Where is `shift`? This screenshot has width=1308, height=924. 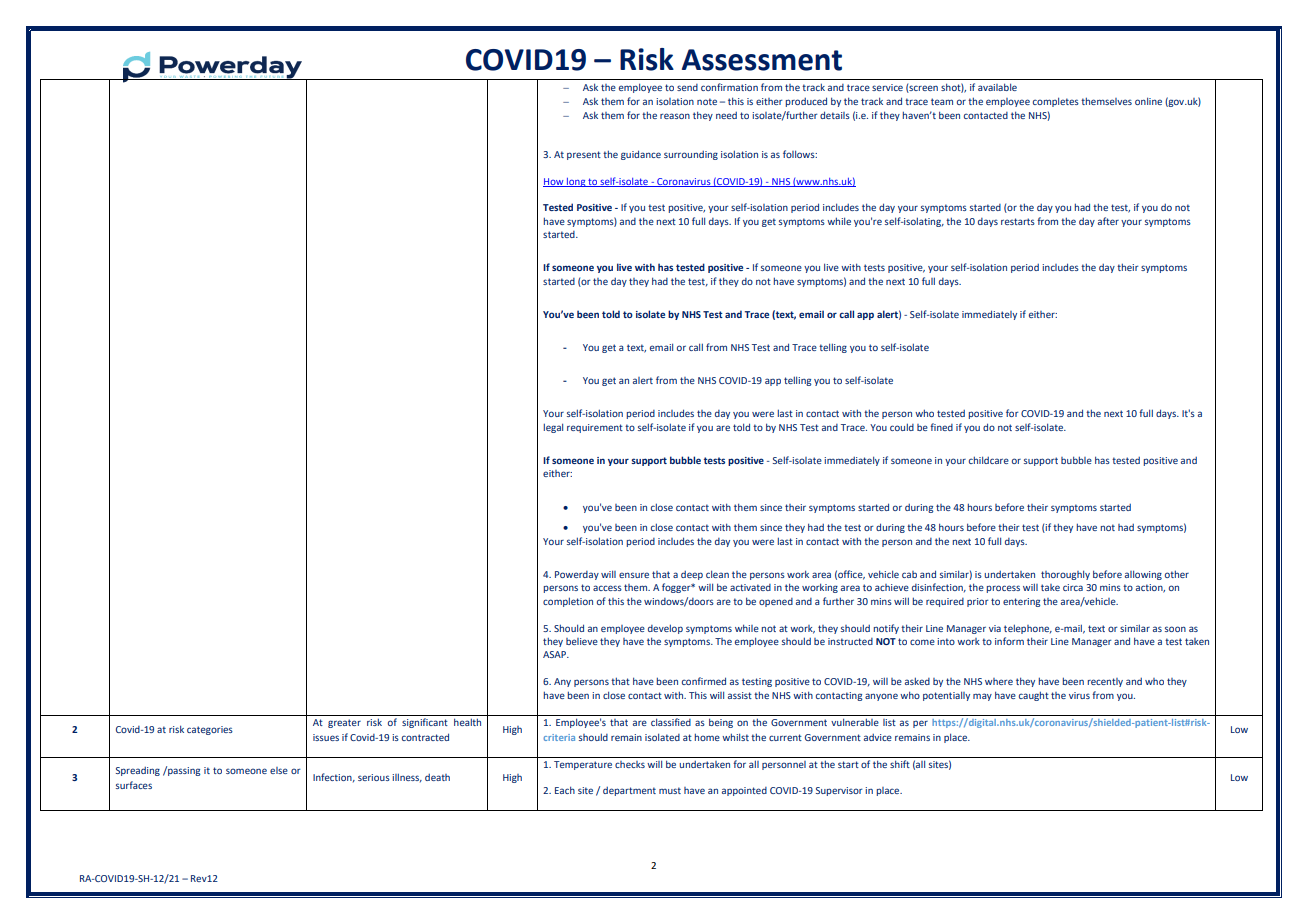 shift is located at coordinates (900, 764).
